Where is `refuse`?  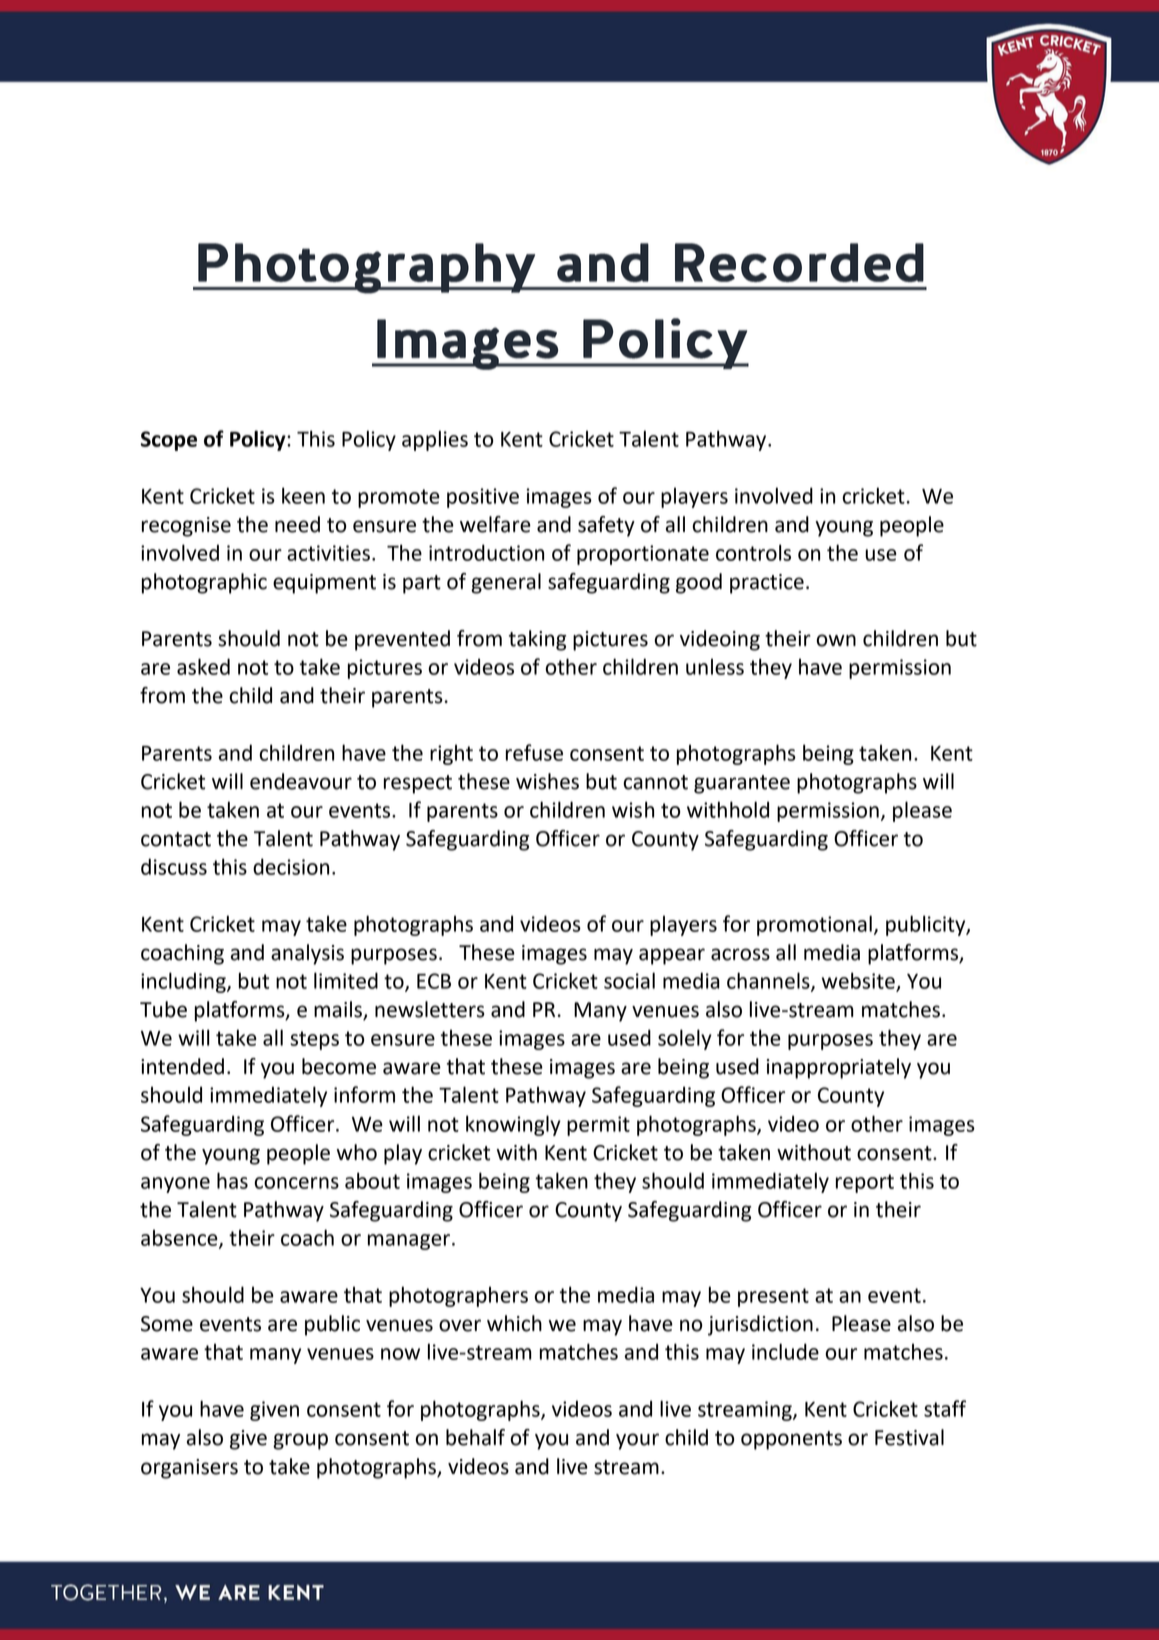 refuse is located at coordinates (534, 752).
